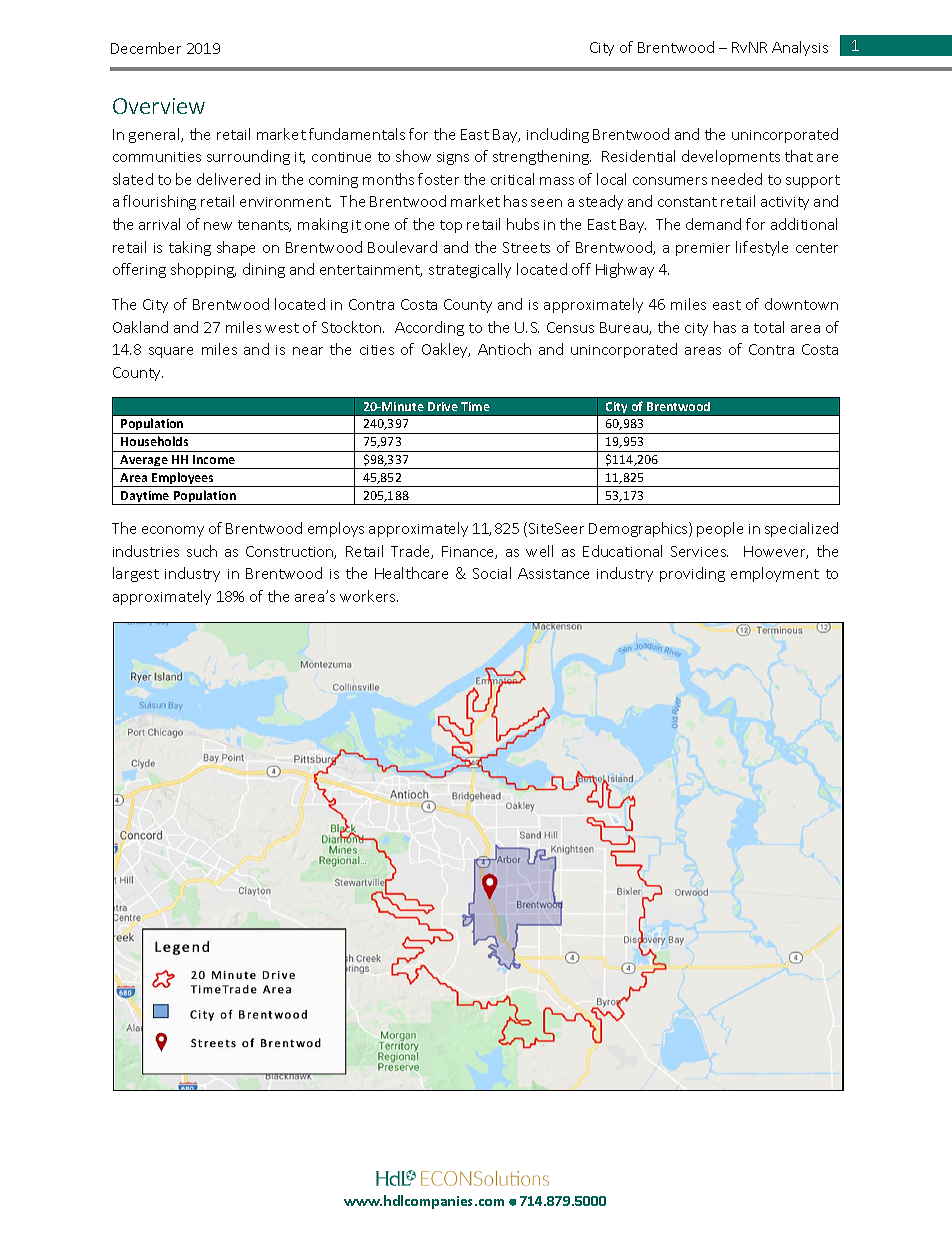 The image size is (952, 1233). What do you see at coordinates (202, 551) in the screenshot?
I see `such` at bounding box center [202, 551].
